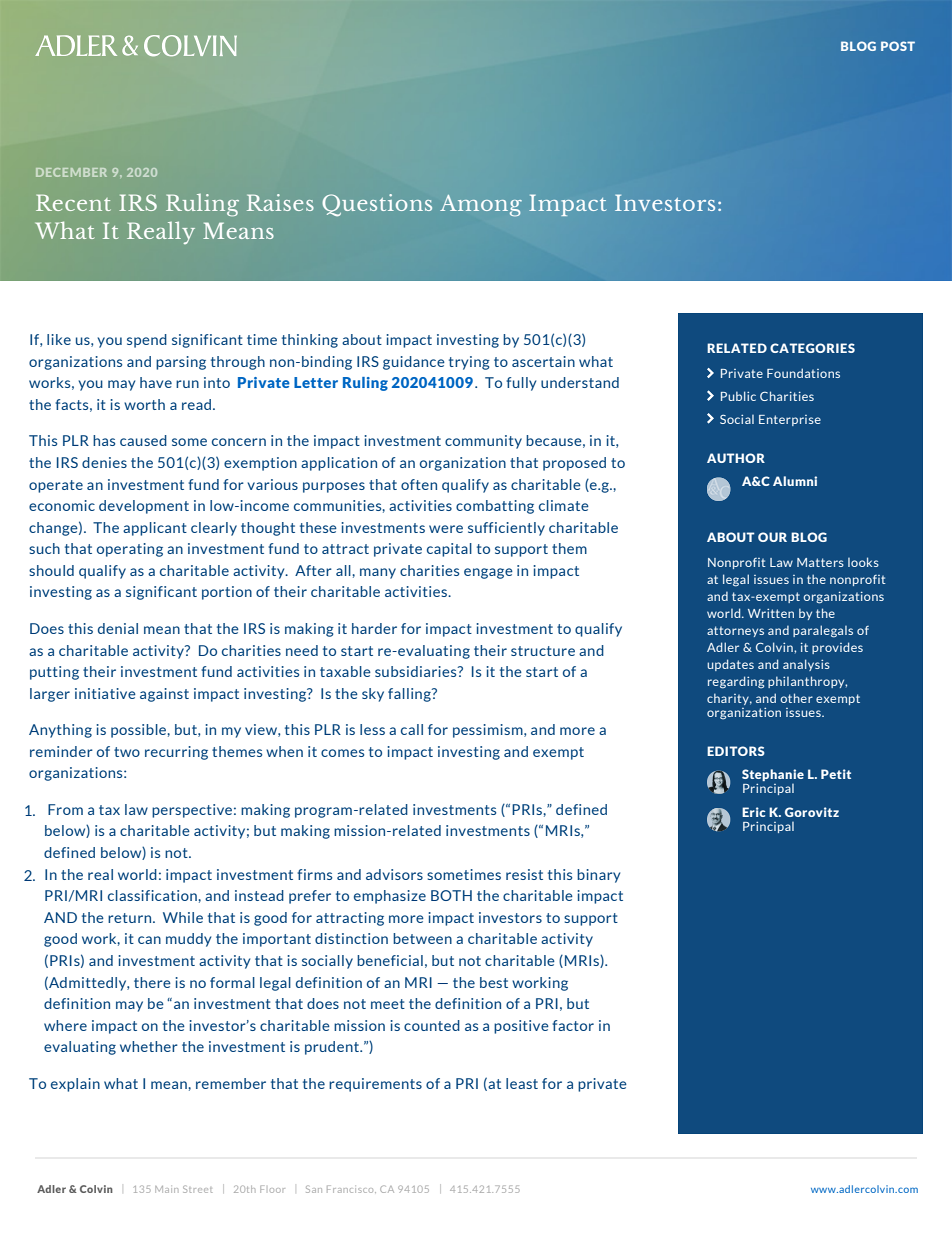  What do you see at coordinates (131, 918) in the page?
I see `return` at bounding box center [131, 918].
